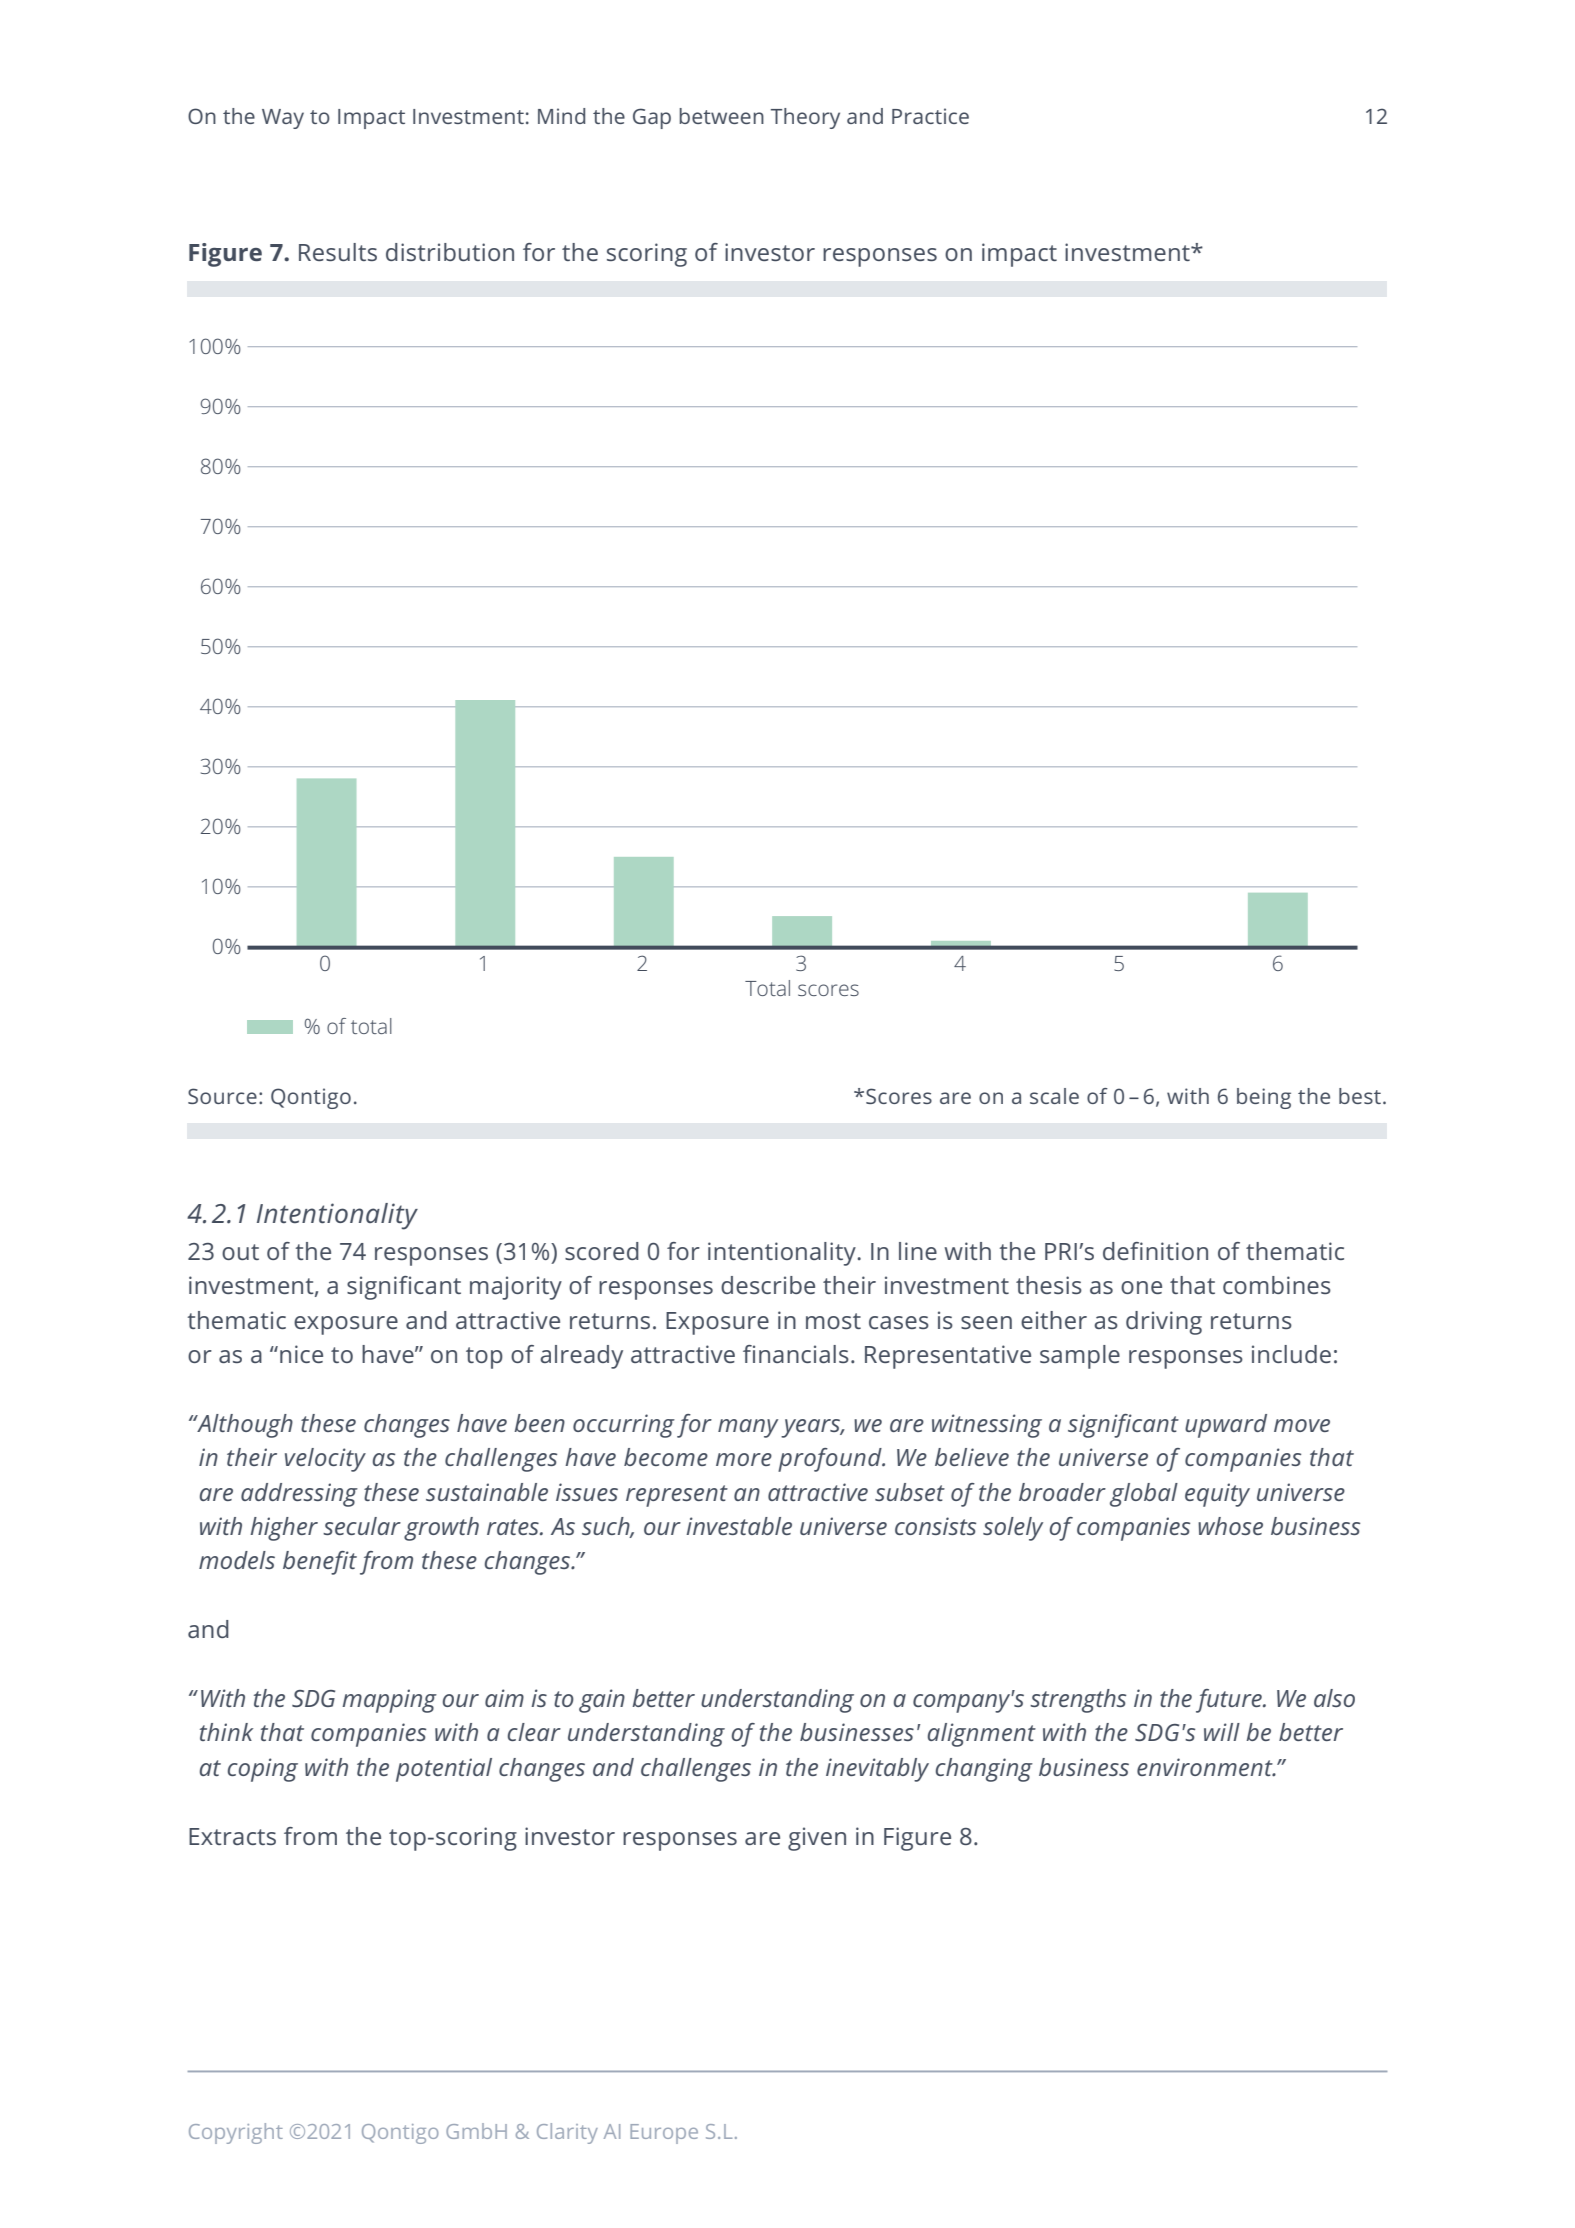  What do you see at coordinates (236, 2133) in the image?
I see `Copyright` at bounding box center [236, 2133].
